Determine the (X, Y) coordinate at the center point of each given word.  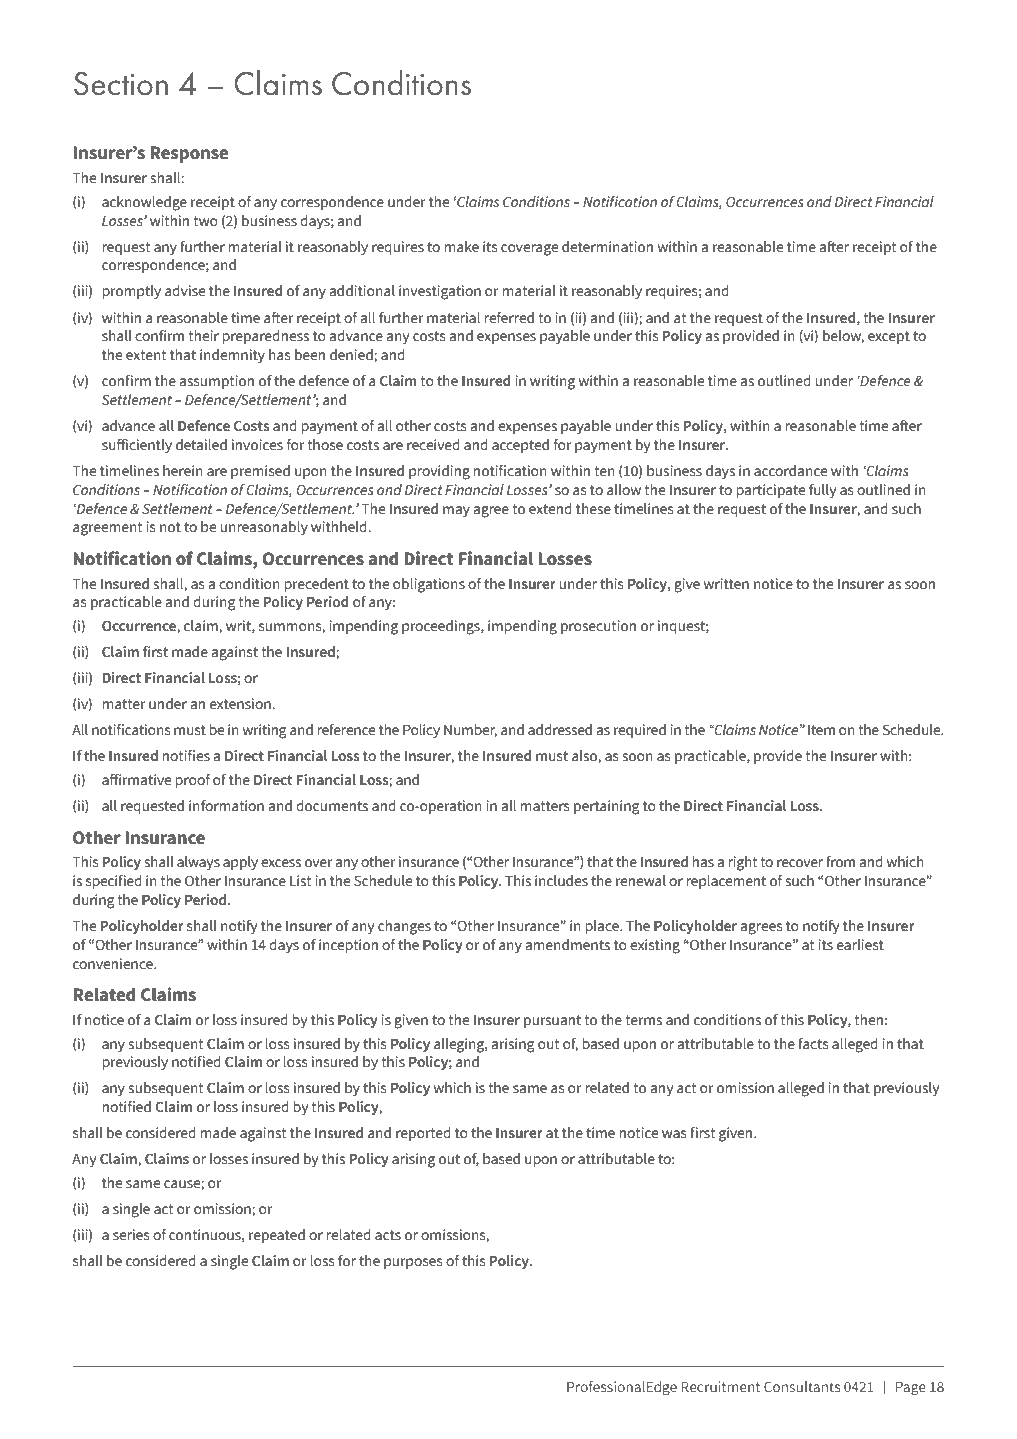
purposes (413, 1263)
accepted (520, 446)
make (462, 246)
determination (607, 247)
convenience (114, 964)
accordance (790, 471)
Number (470, 731)
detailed (201, 445)
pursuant (552, 1021)
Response (189, 154)
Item (821, 730)
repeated (277, 1236)
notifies (186, 756)
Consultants (802, 1386)
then (869, 1020)
